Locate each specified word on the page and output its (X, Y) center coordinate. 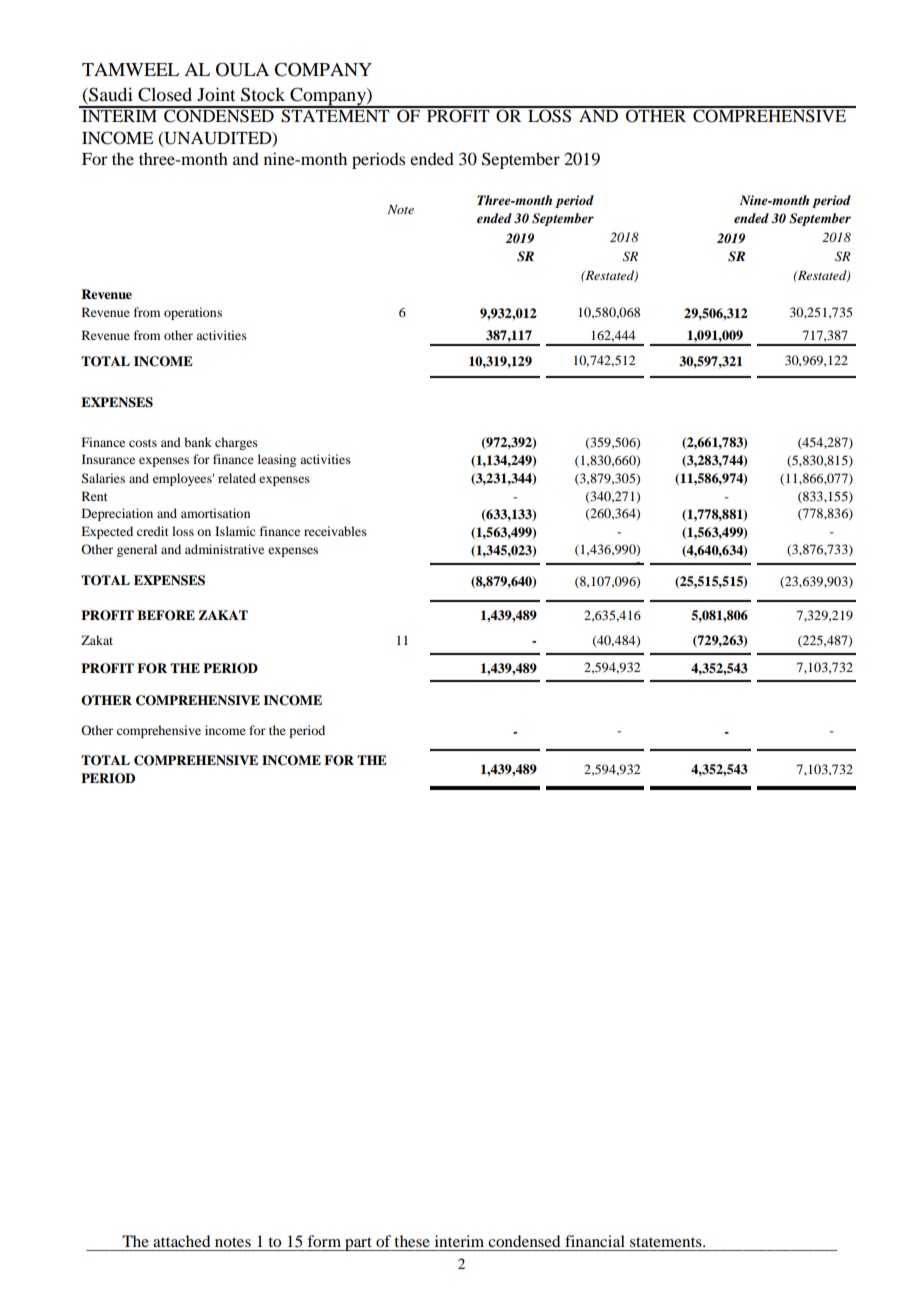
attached (181, 1241)
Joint (216, 94)
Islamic (235, 531)
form (324, 1241)
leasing (277, 460)
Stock (263, 94)
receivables (335, 531)
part (358, 1244)
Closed (165, 94)
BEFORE (166, 615)
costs (143, 443)
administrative (224, 549)
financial (595, 1241)
